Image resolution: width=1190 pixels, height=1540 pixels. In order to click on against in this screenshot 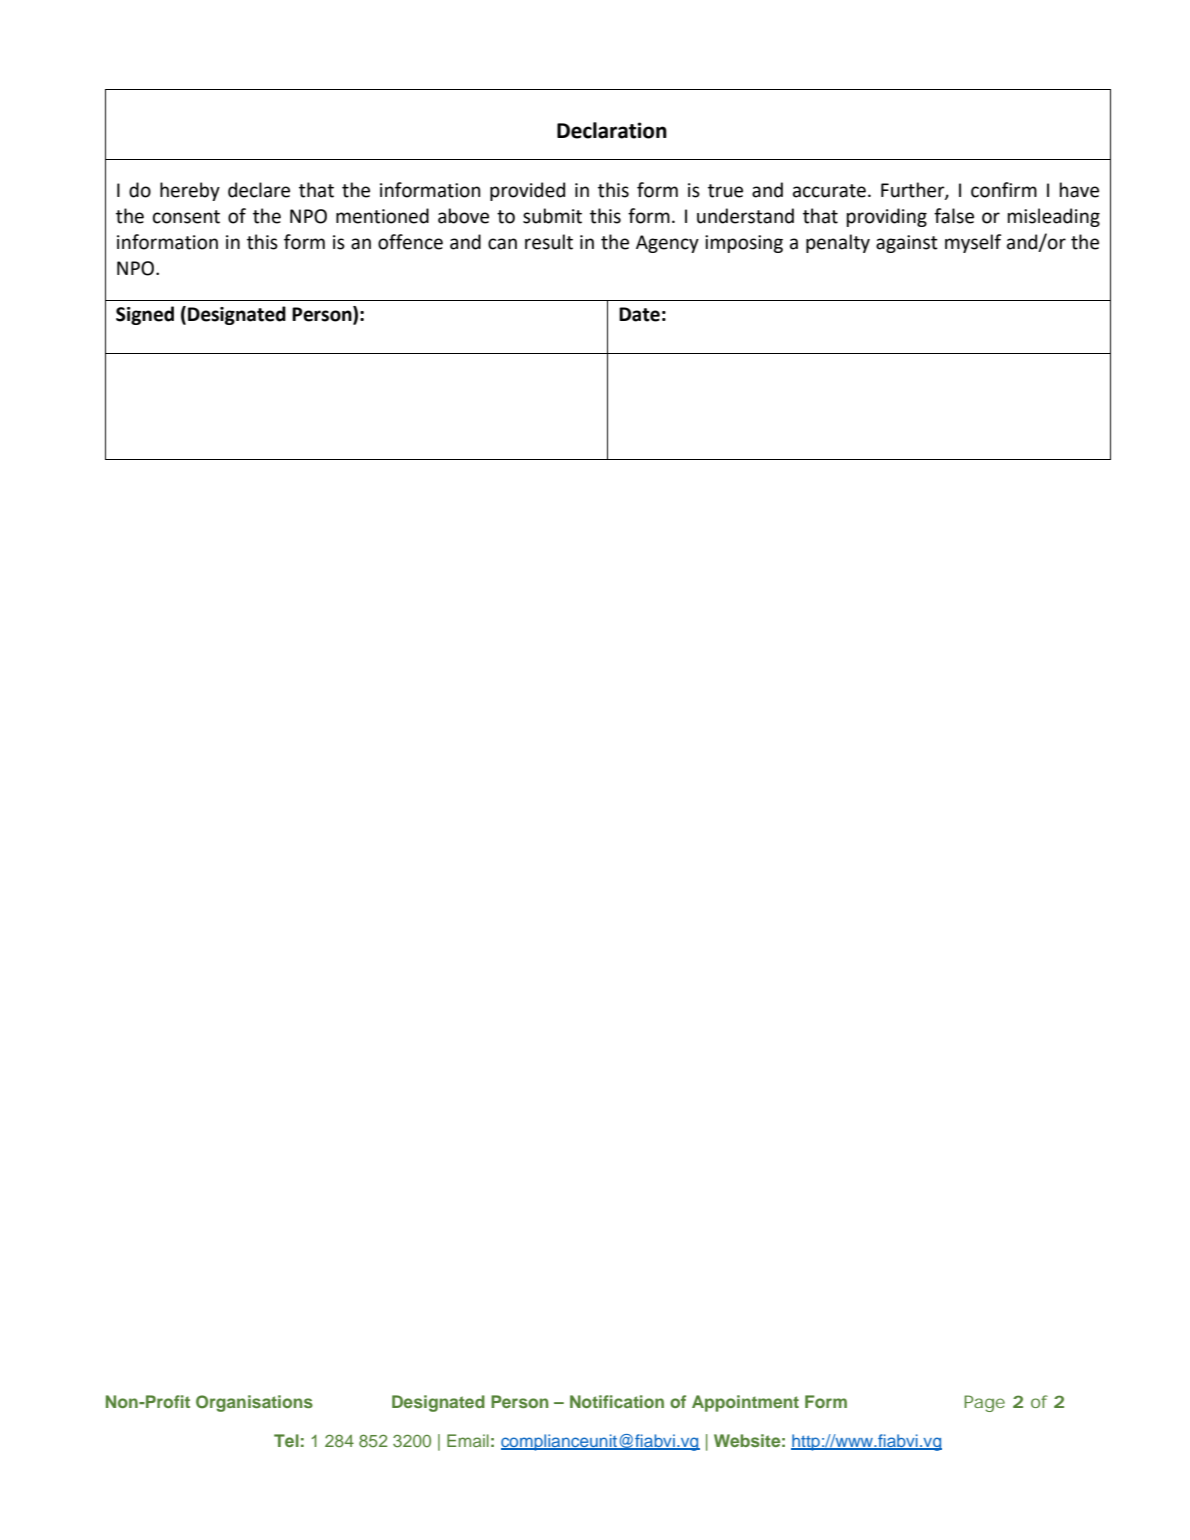, I will do `click(907, 244)`.
